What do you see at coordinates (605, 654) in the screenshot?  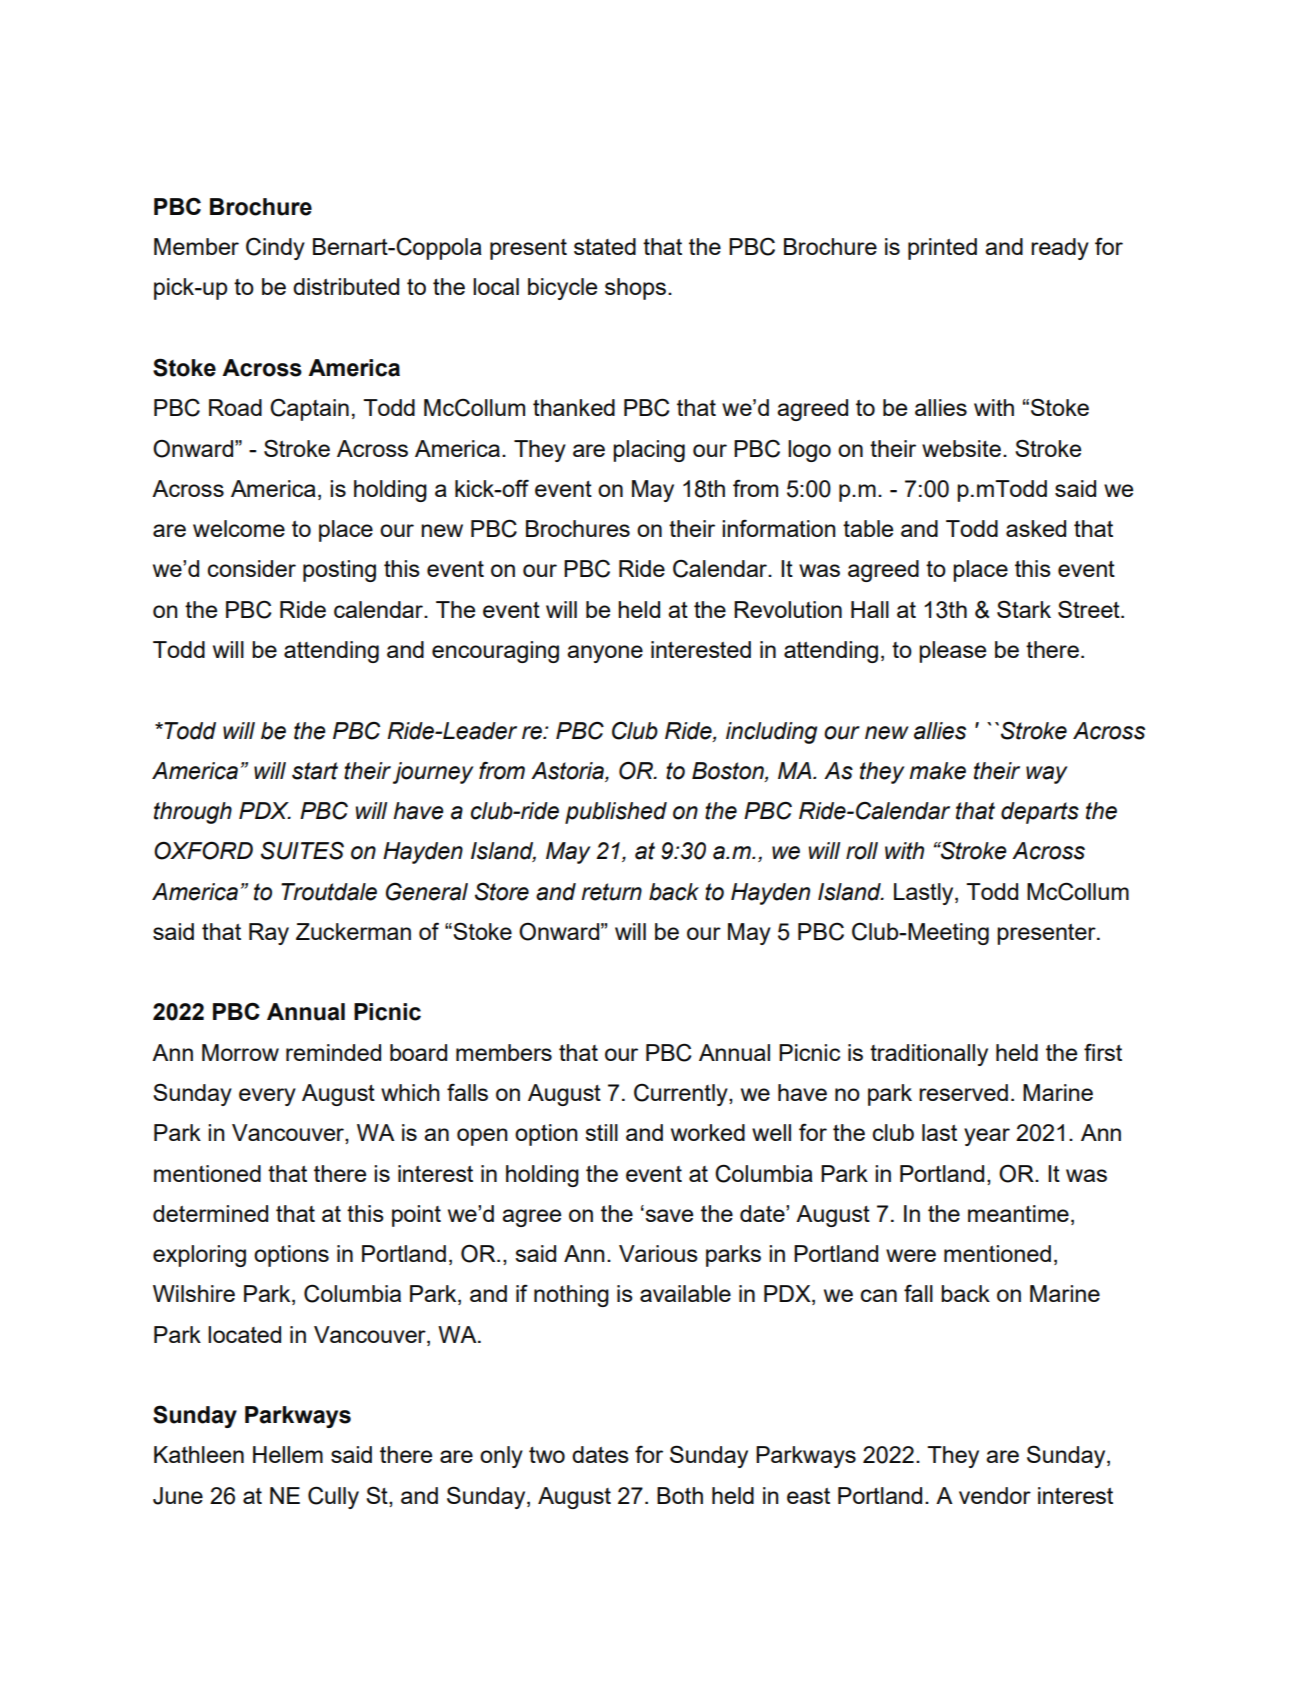 I see `anyone` at bounding box center [605, 654].
